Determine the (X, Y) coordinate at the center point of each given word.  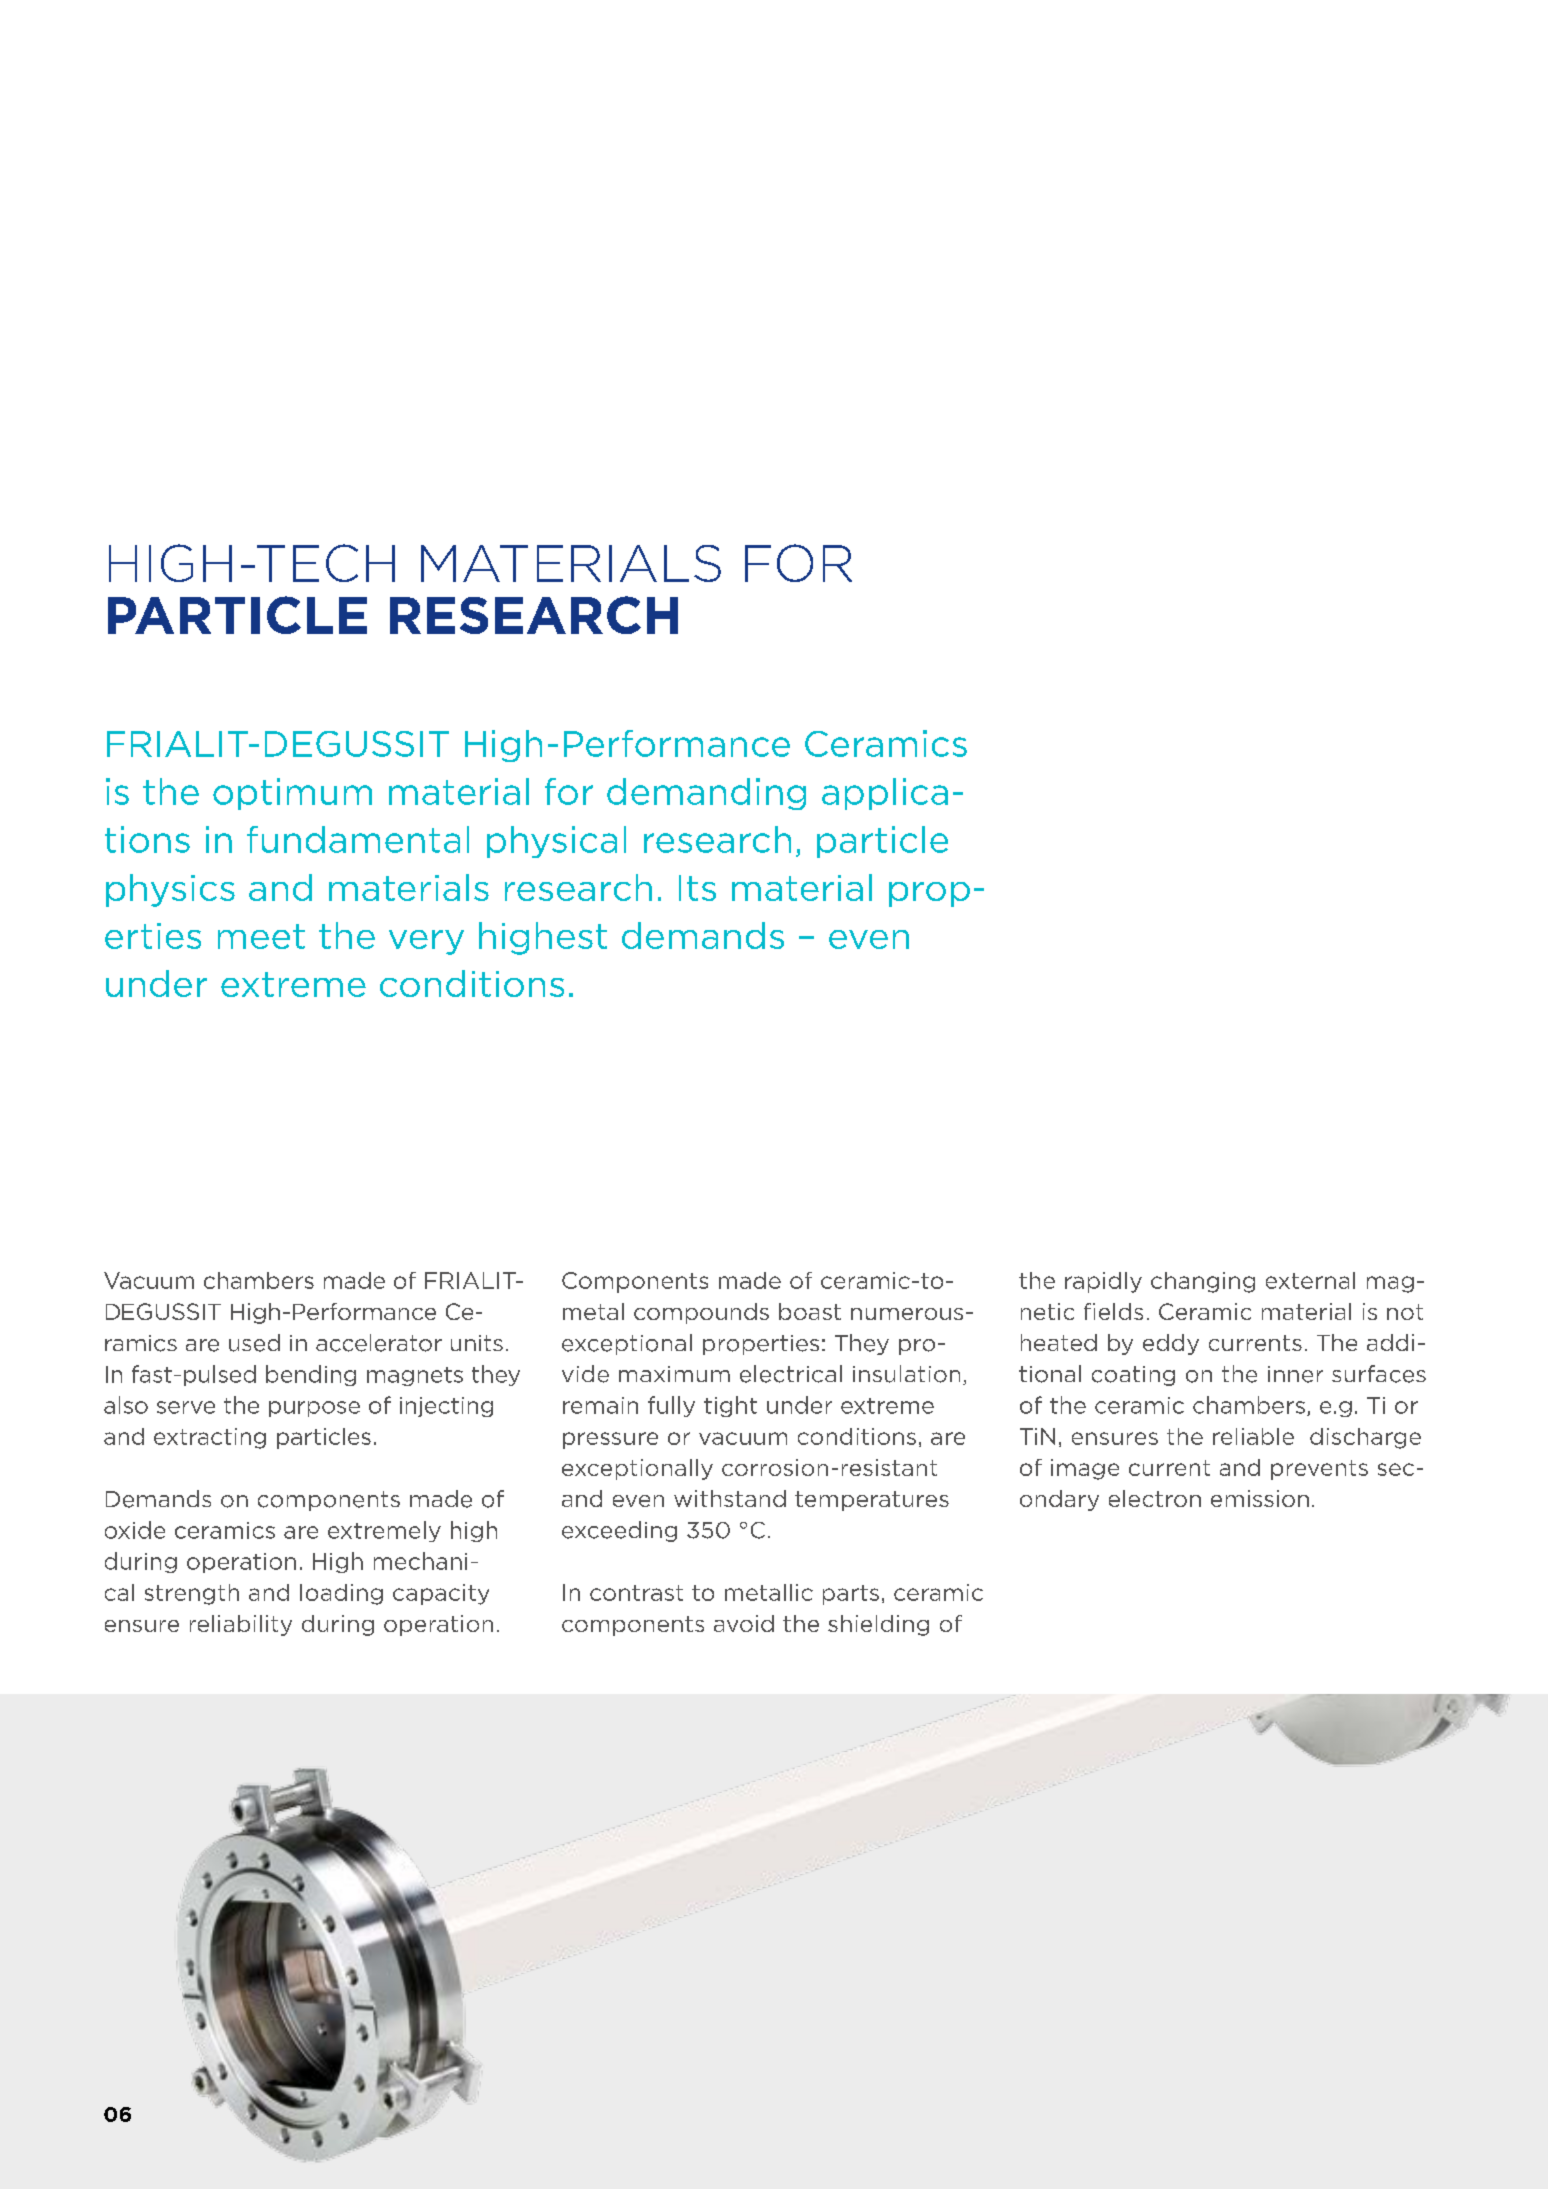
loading (341, 1594)
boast (810, 1311)
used (254, 1343)
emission (1260, 1498)
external (1310, 1280)
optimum (292, 794)
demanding (706, 794)
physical (556, 842)
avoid (744, 1623)
